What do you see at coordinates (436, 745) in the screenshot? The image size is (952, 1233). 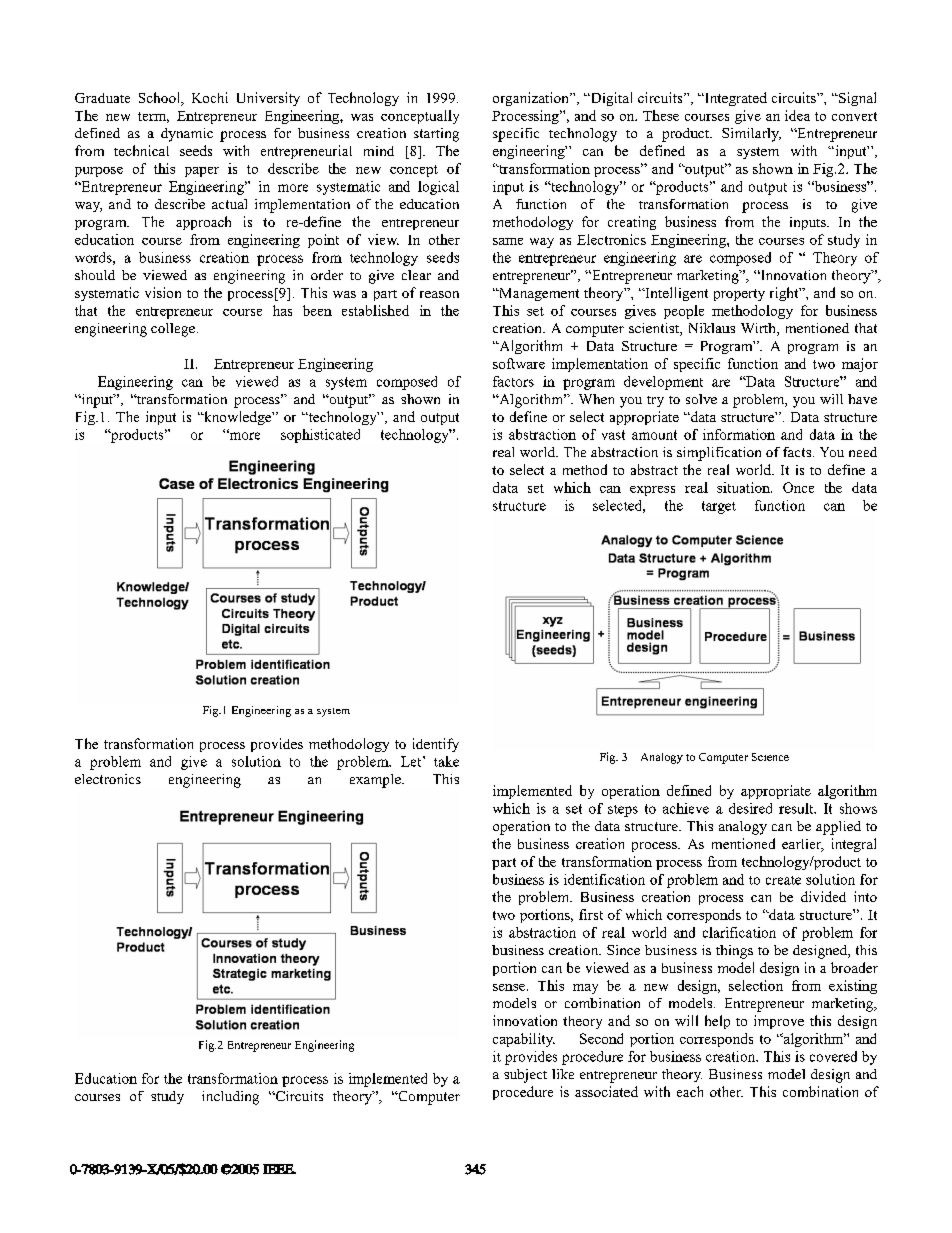 I see `identify` at bounding box center [436, 745].
